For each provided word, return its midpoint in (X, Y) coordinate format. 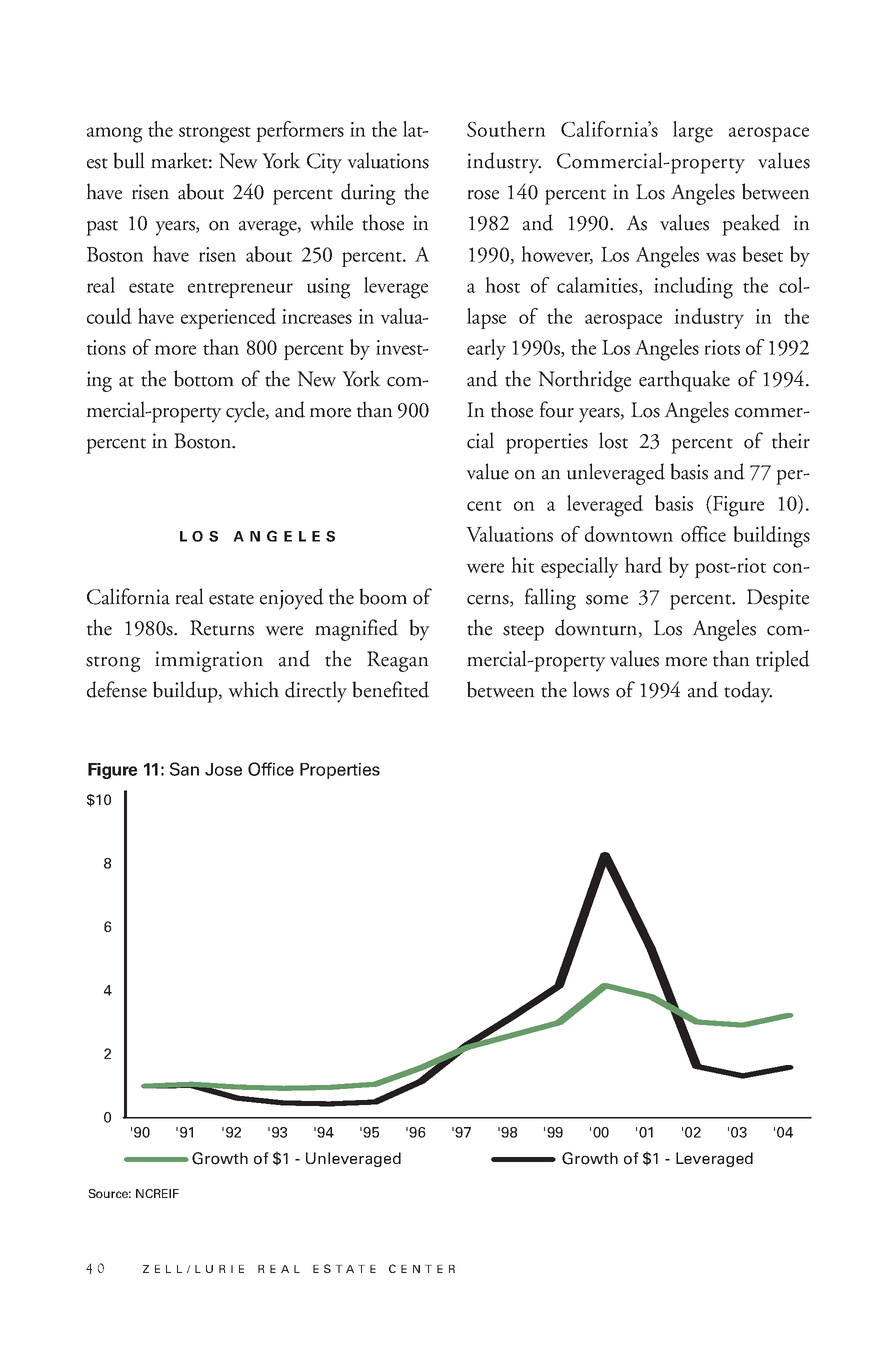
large (693, 132)
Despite (778, 599)
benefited (390, 689)
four (556, 409)
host (502, 285)
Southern (506, 129)
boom (383, 596)
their (791, 440)
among (115, 135)
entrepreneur (240, 290)
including (693, 288)
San (184, 769)
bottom (204, 378)
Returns (222, 628)
